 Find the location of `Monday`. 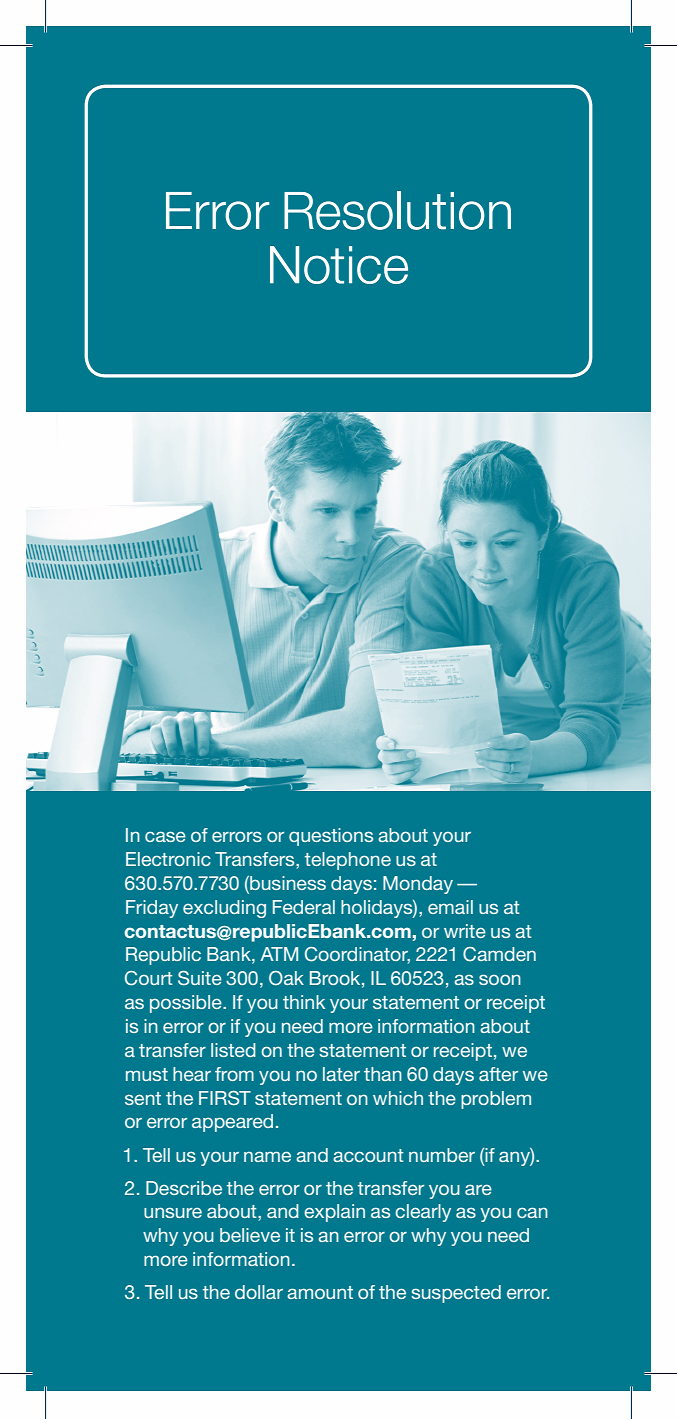

Monday is located at coordinates (418, 885).
